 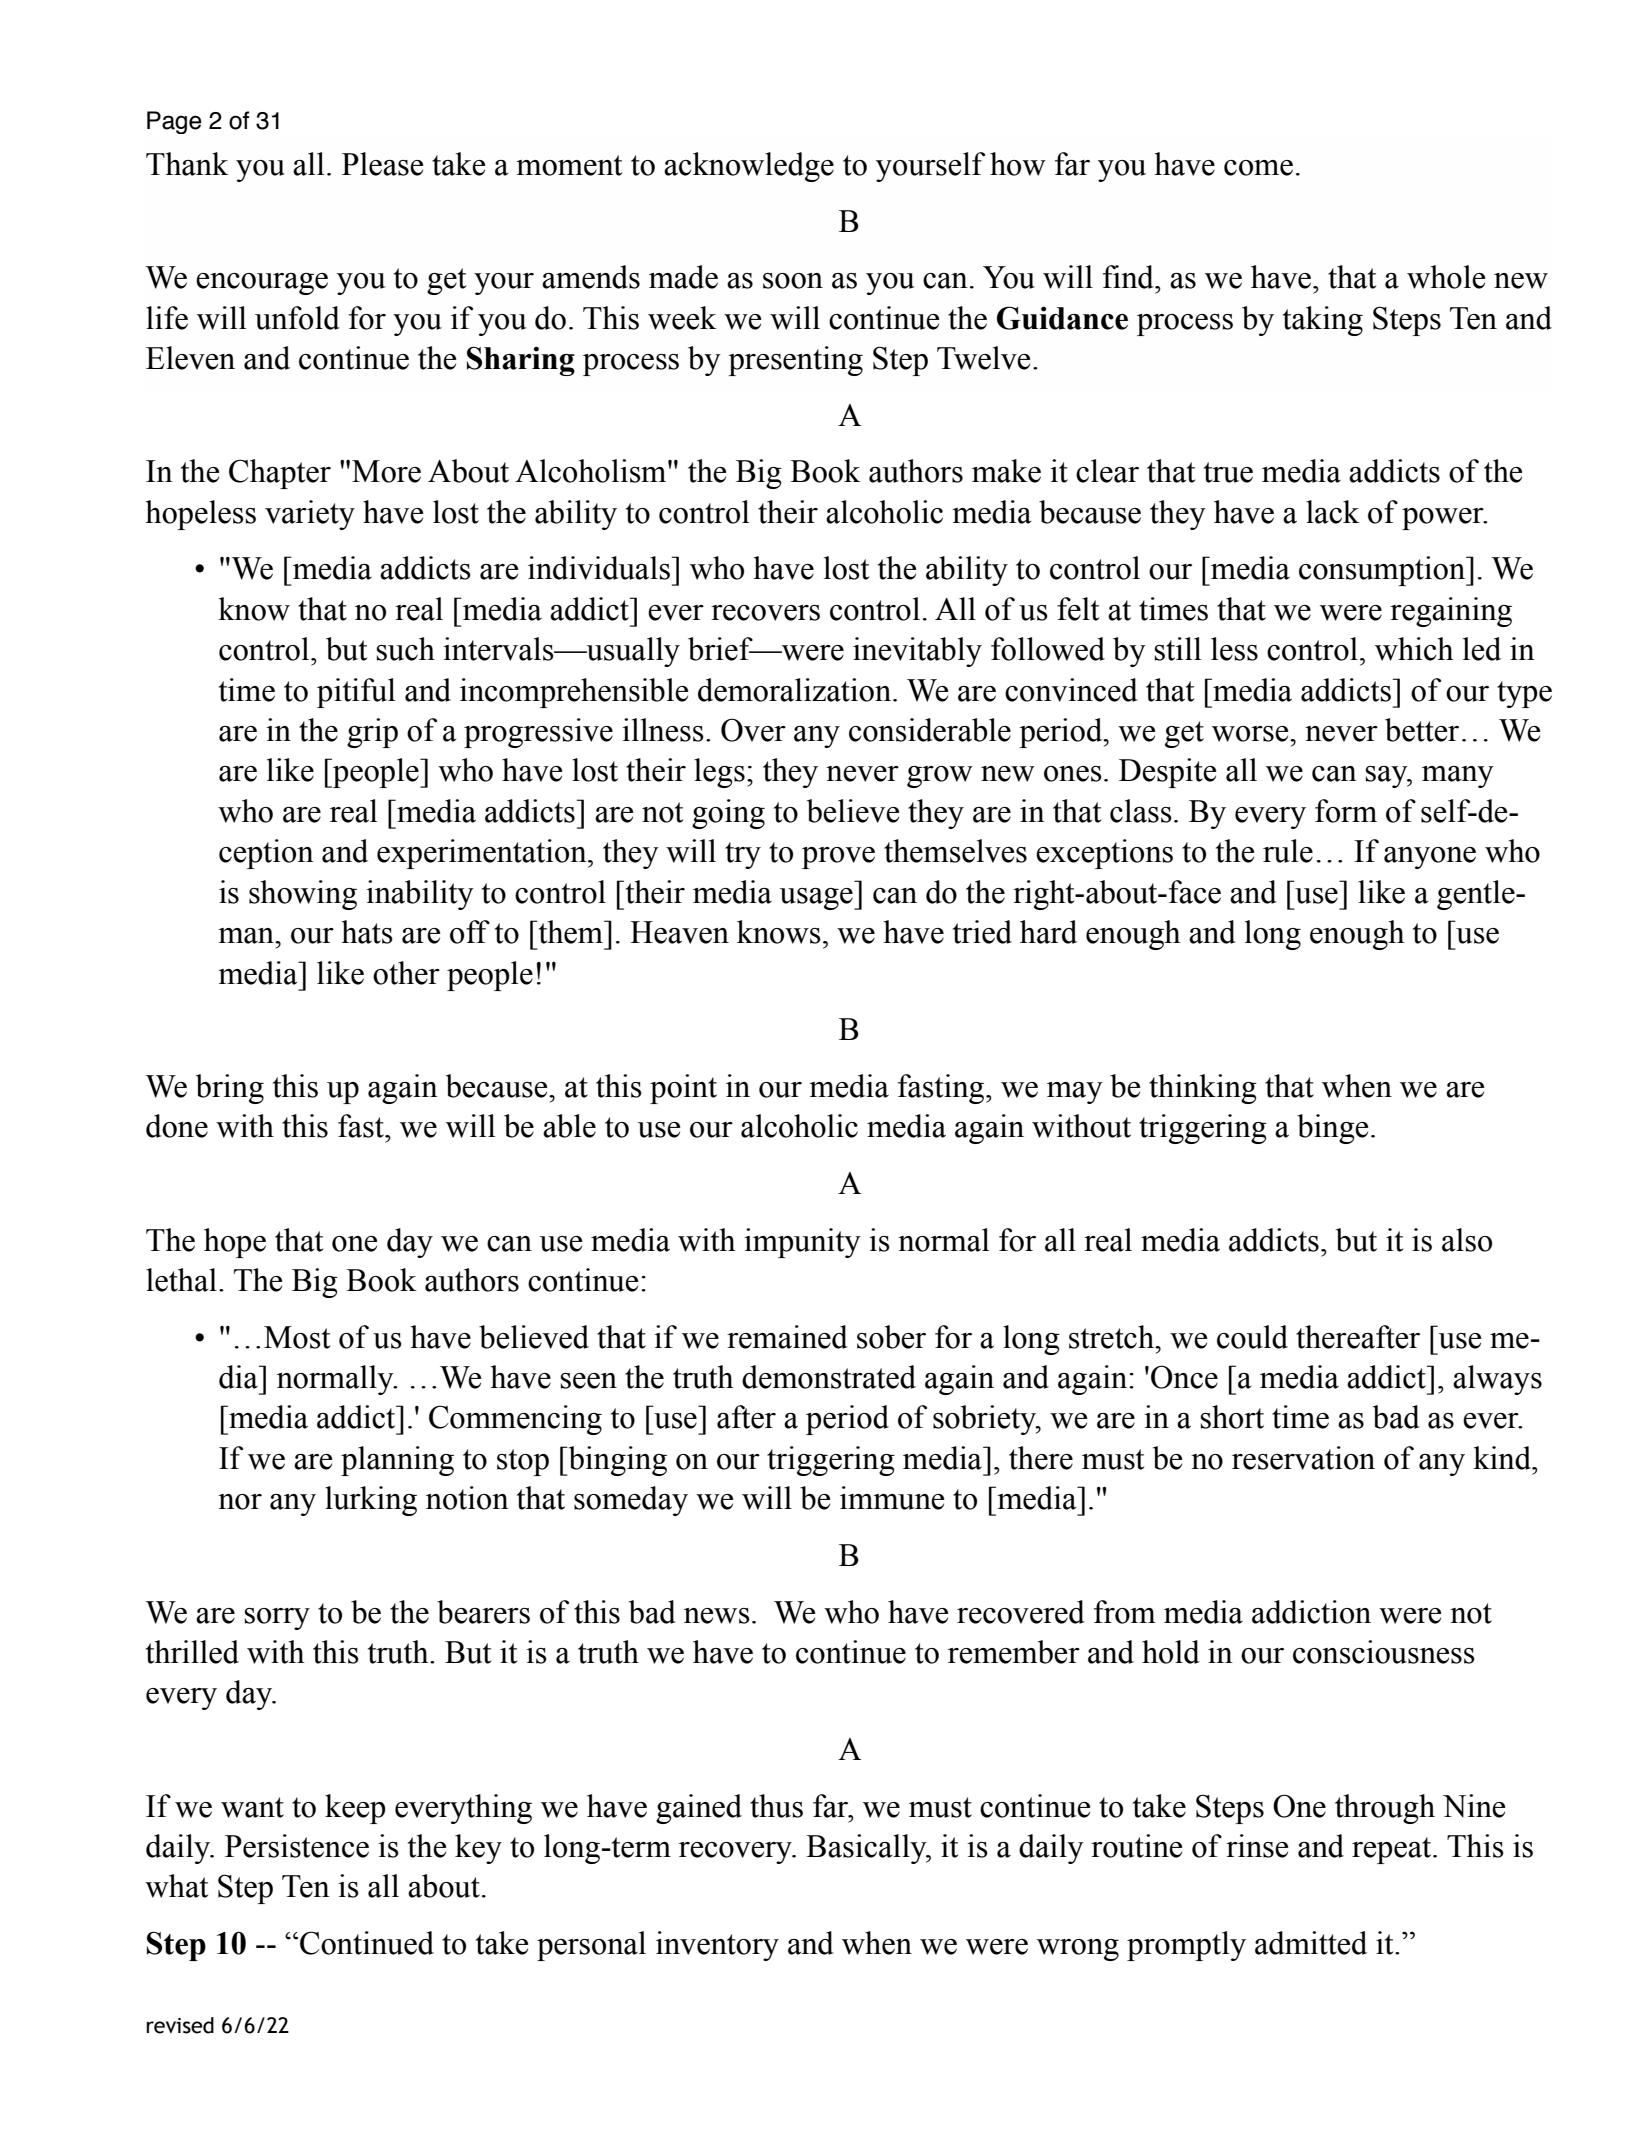 I want to click on come, so click(x=1258, y=168).
